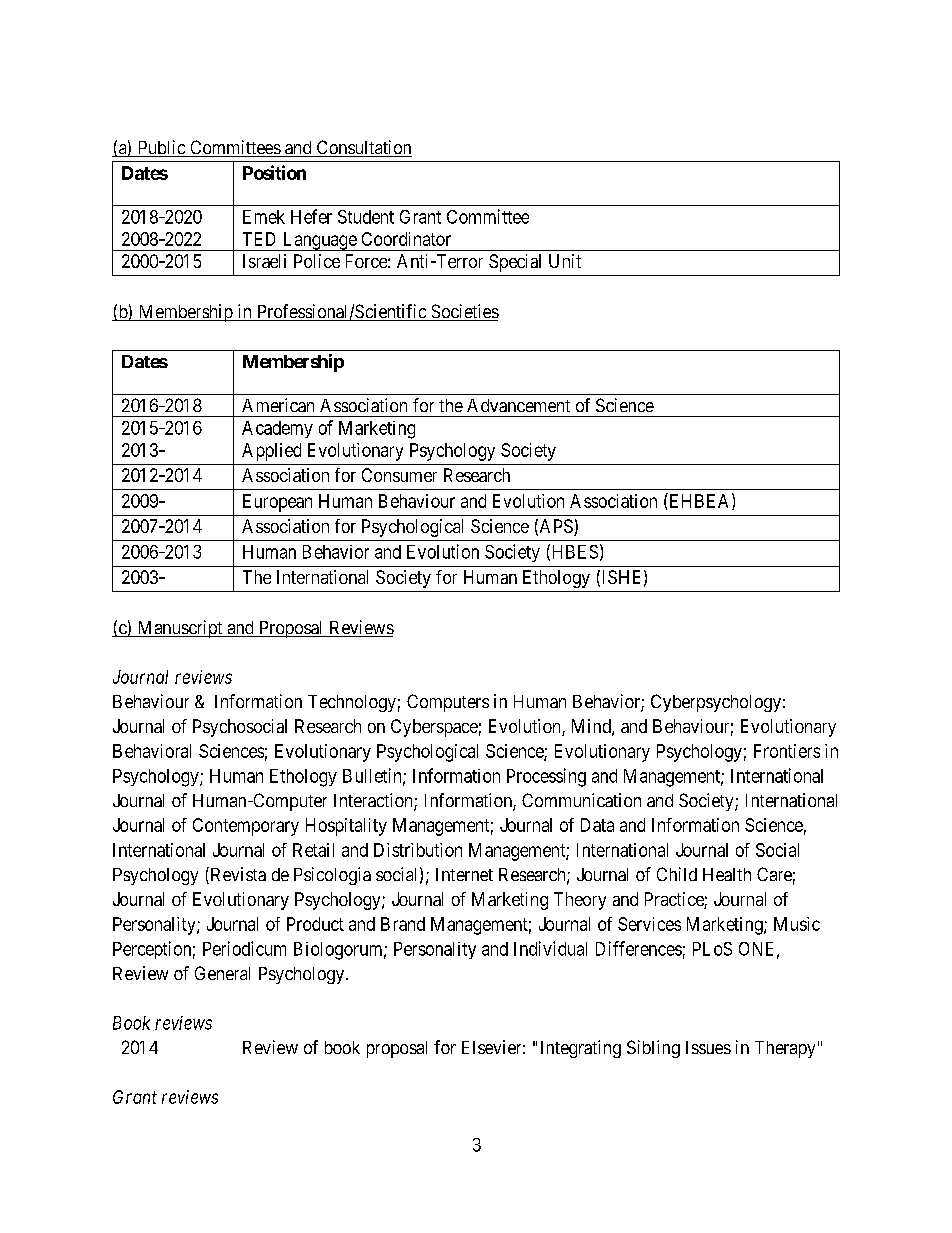 The image size is (952, 1233). Describe the element at coordinates (180, 629) in the document. I see `Manuscript` at that location.
